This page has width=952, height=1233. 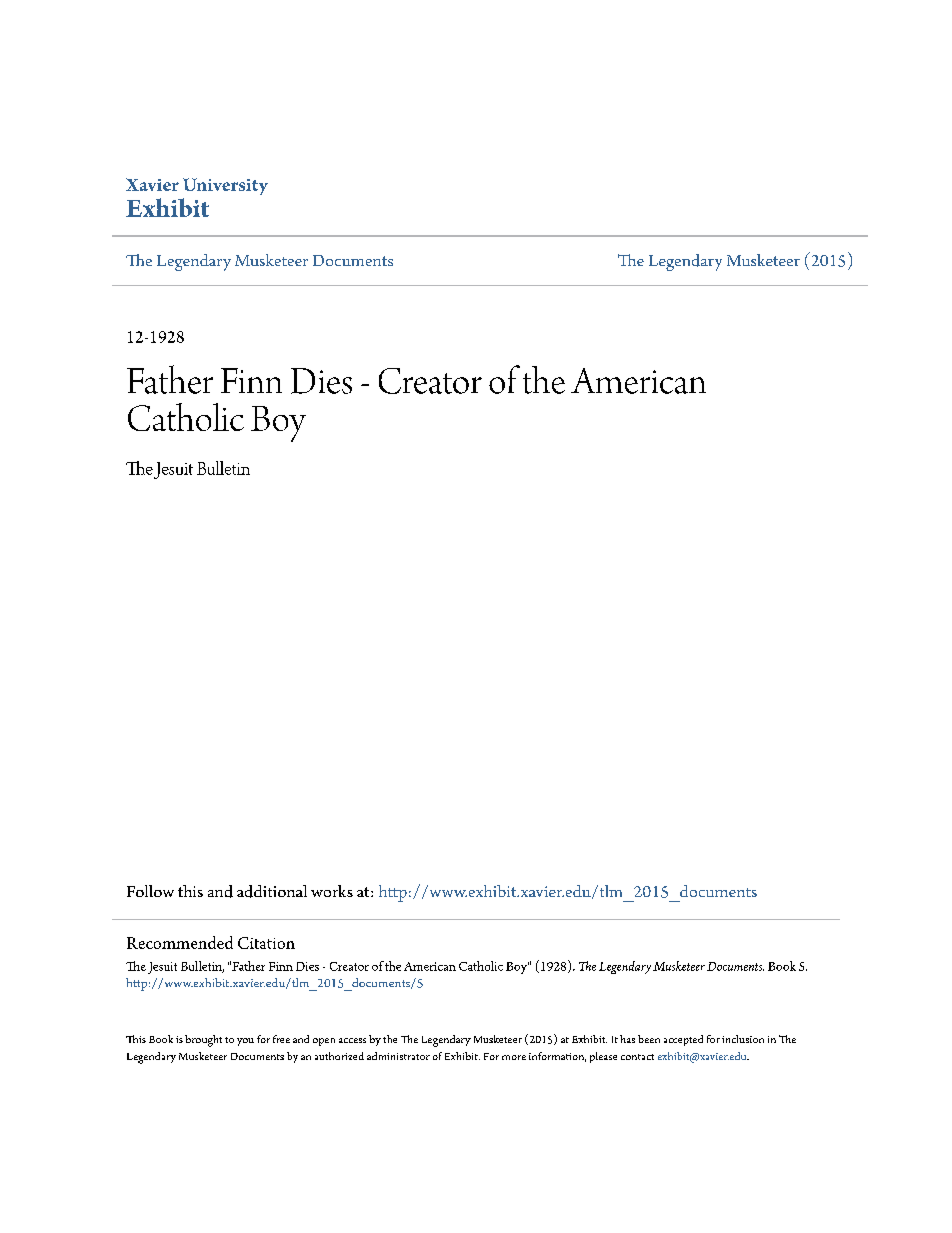 What do you see at coordinates (683, 1040) in the page?
I see `accepted` at bounding box center [683, 1040].
